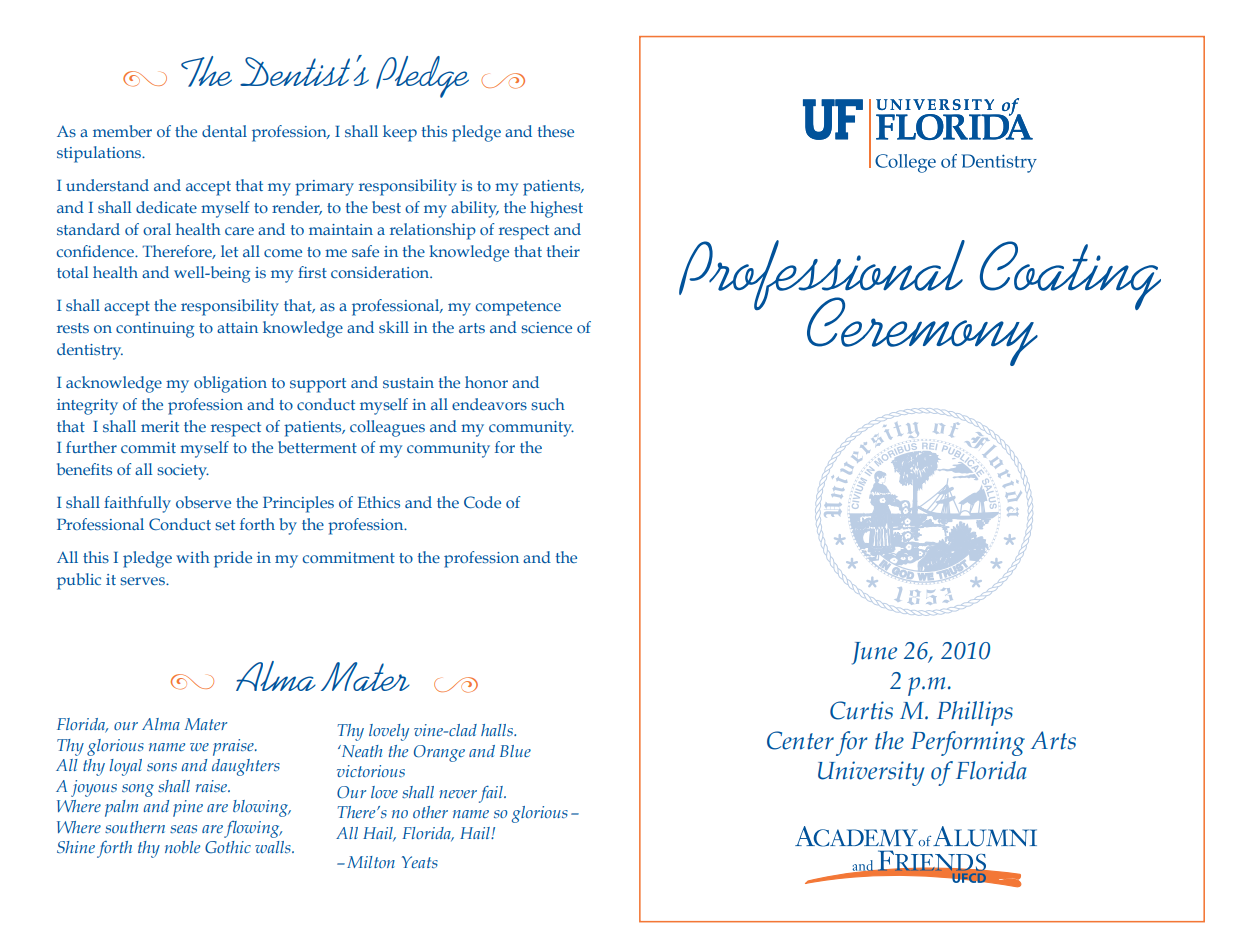 The height and width of the screenshot is (952, 1233). I want to click on Ceremony, so click(922, 331).
